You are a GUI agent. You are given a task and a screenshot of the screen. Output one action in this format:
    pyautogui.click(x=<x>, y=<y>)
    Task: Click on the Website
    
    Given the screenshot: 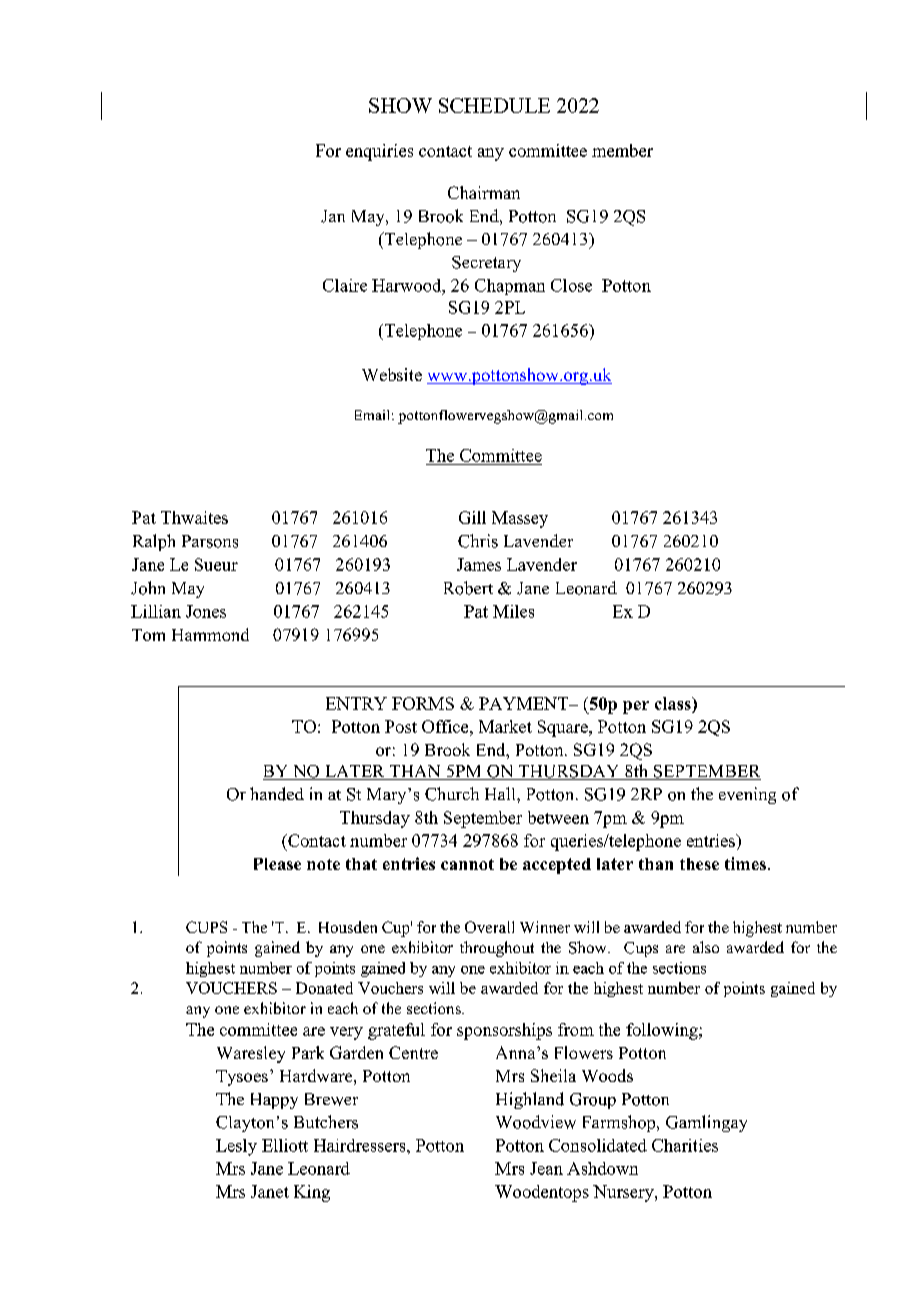 What is the action you would take?
    pyautogui.click(x=392, y=374)
